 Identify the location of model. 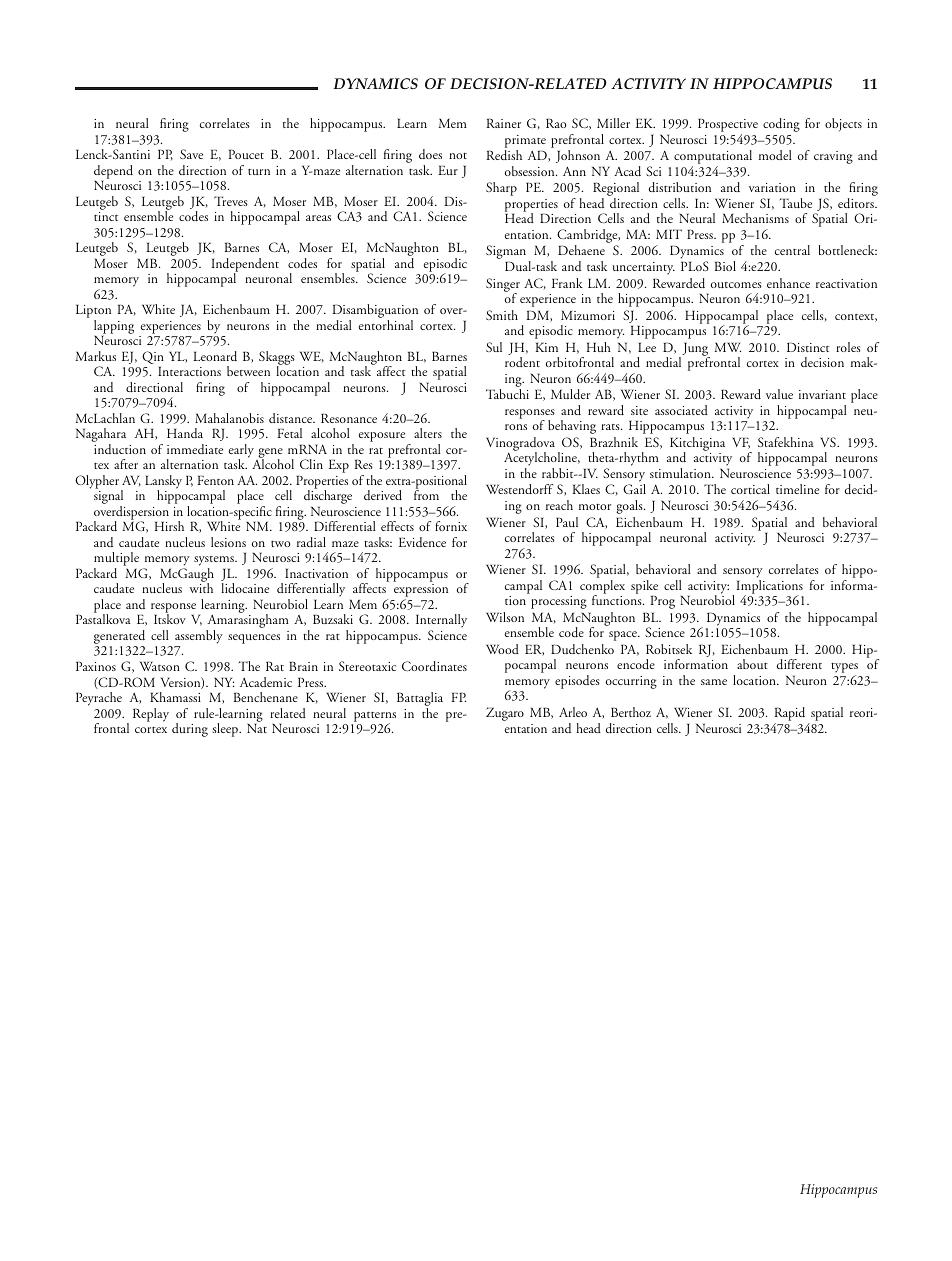
(775, 155).
